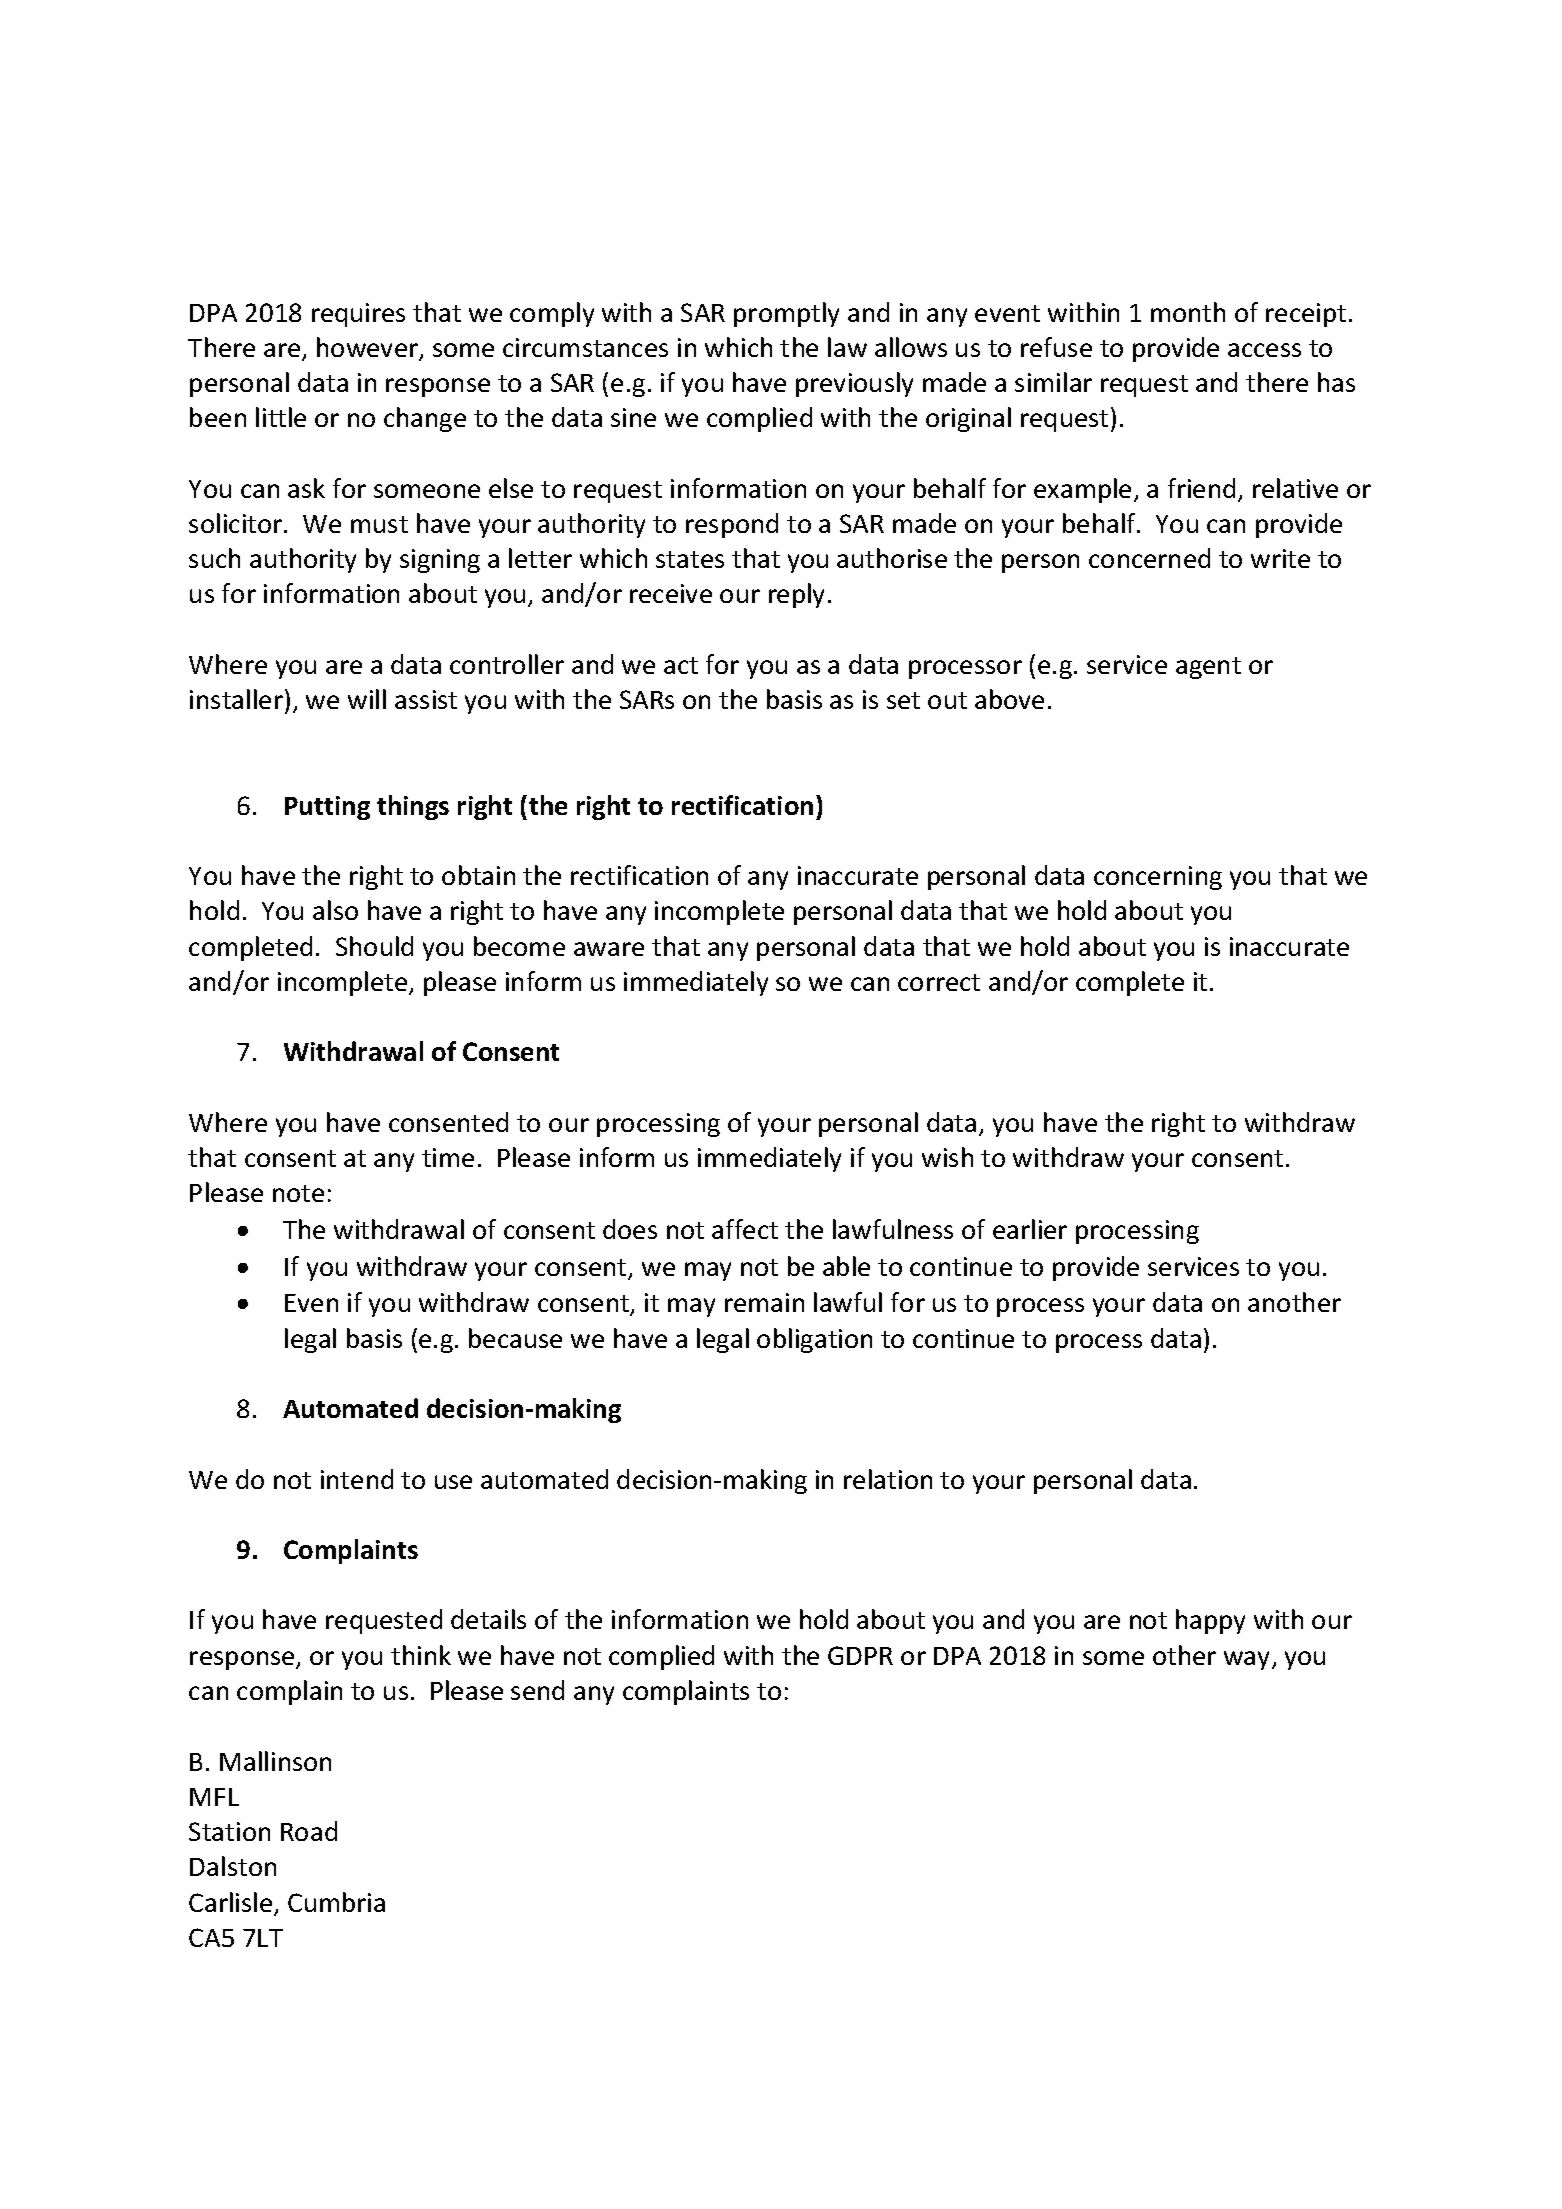 This document has width=1562, height=2209. What do you see at coordinates (1030, 1229) in the document?
I see `earlier` at bounding box center [1030, 1229].
